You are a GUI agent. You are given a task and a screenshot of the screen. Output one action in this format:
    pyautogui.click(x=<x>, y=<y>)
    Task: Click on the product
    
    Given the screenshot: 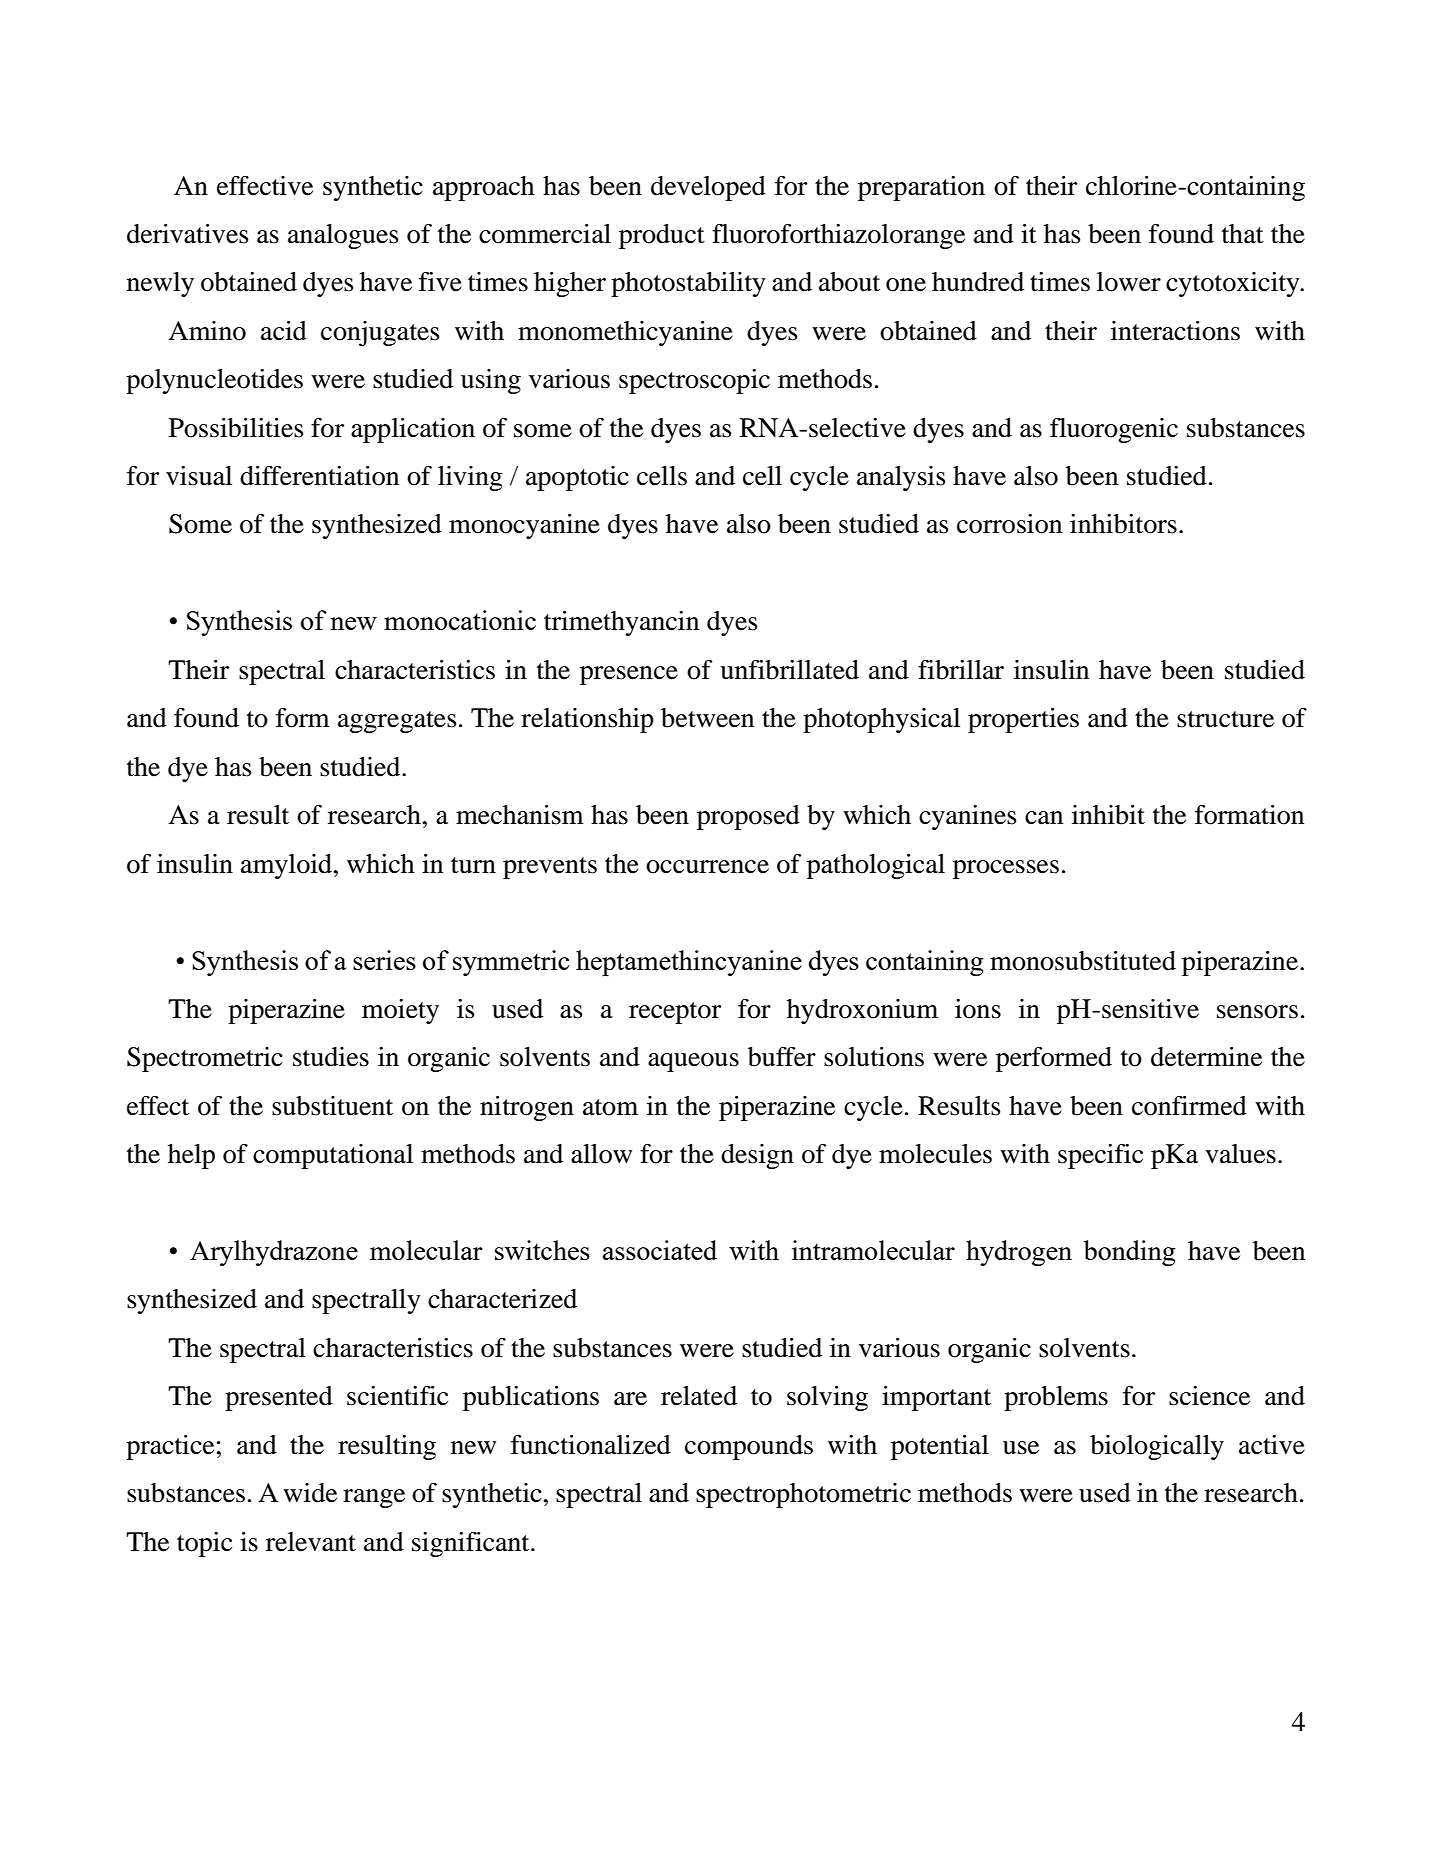 What is the action you would take?
    pyautogui.click(x=662, y=236)
